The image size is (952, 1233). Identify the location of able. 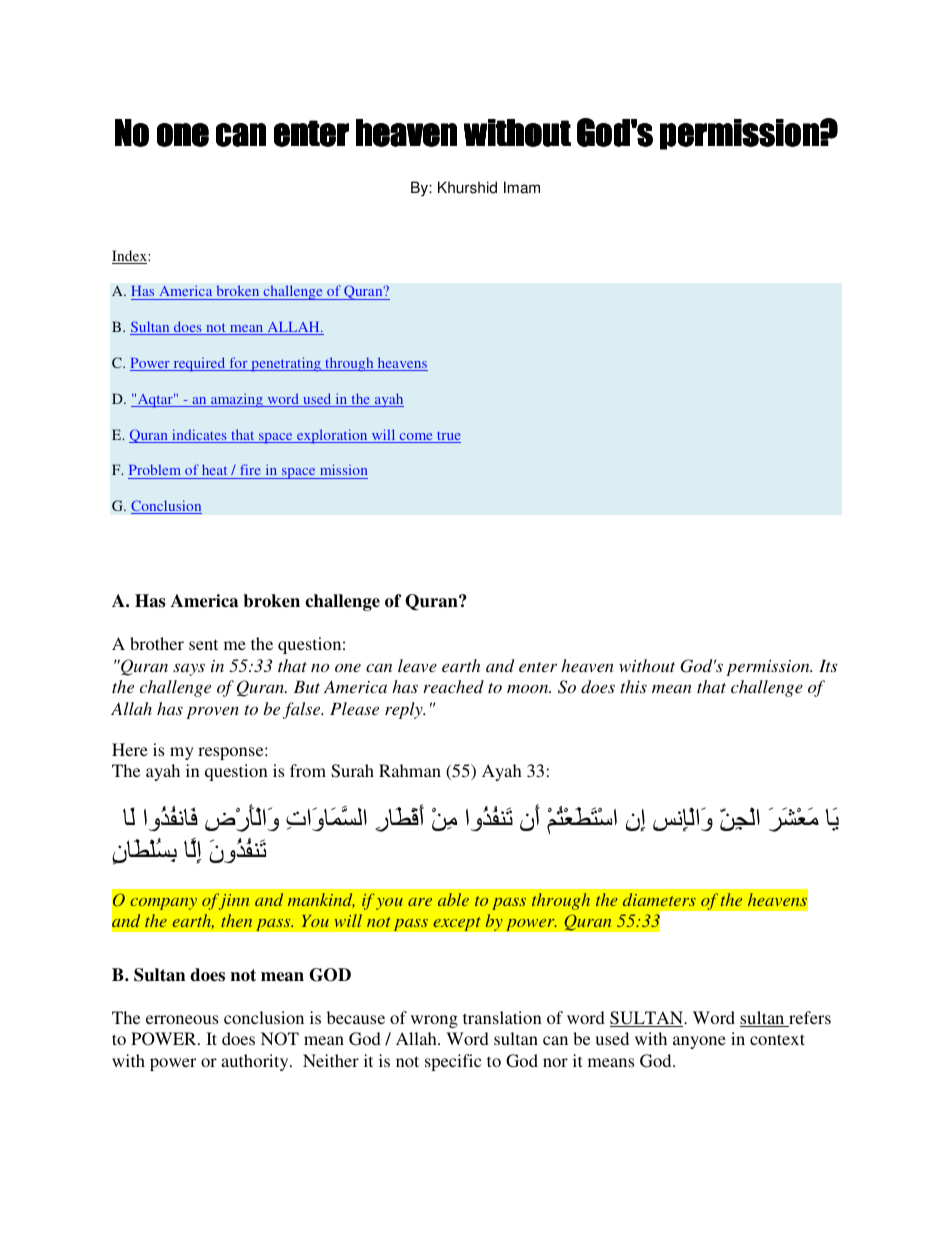
(453, 899).
